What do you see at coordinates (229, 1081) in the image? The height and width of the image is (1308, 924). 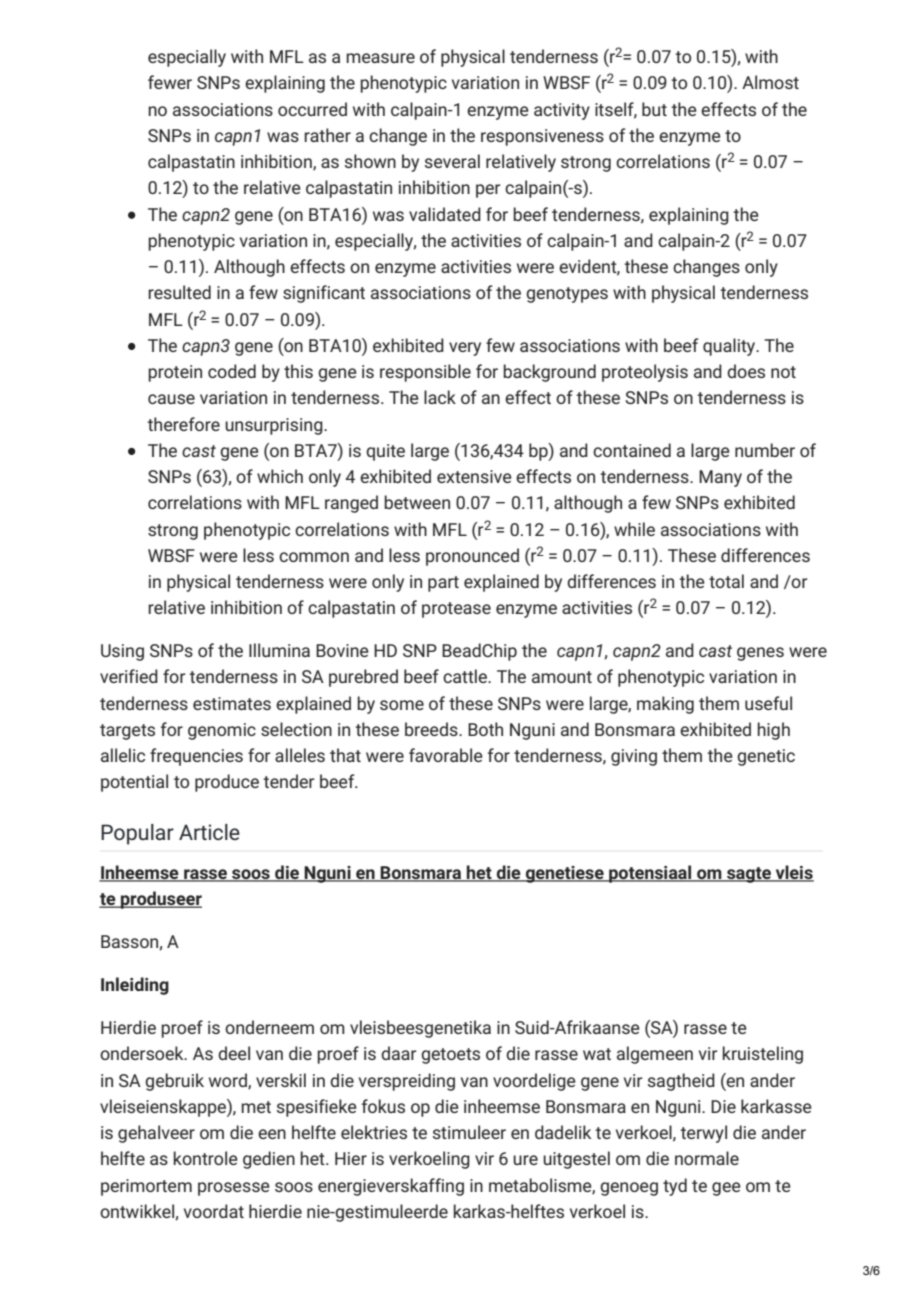 I see `word` at bounding box center [229, 1081].
